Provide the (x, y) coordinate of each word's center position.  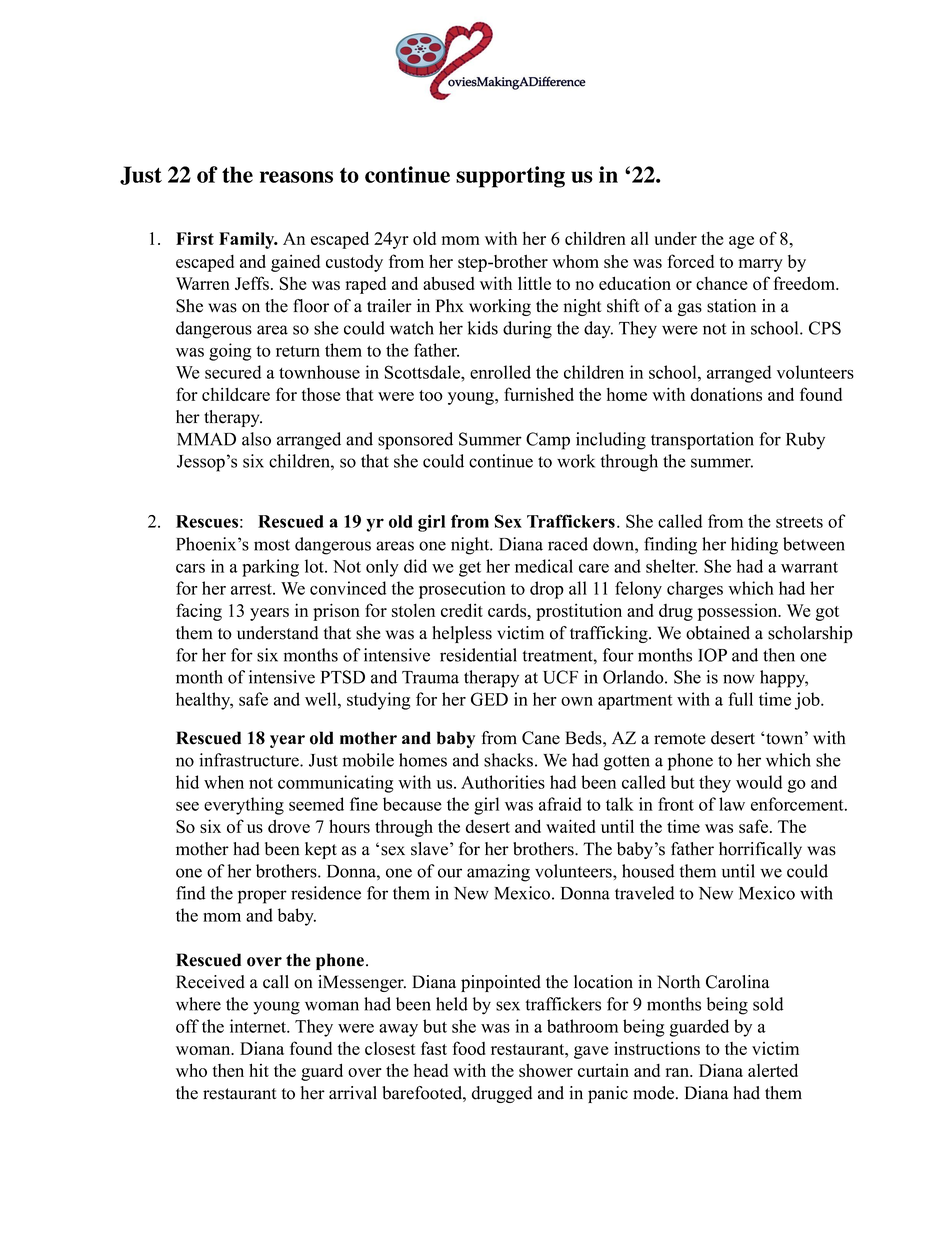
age (741, 242)
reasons (296, 177)
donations (726, 394)
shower (546, 1070)
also (256, 439)
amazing (498, 873)
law (732, 804)
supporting (510, 177)
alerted (773, 1070)
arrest (252, 589)
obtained (718, 633)
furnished (539, 394)
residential (478, 655)
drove (289, 826)
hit (259, 1070)
